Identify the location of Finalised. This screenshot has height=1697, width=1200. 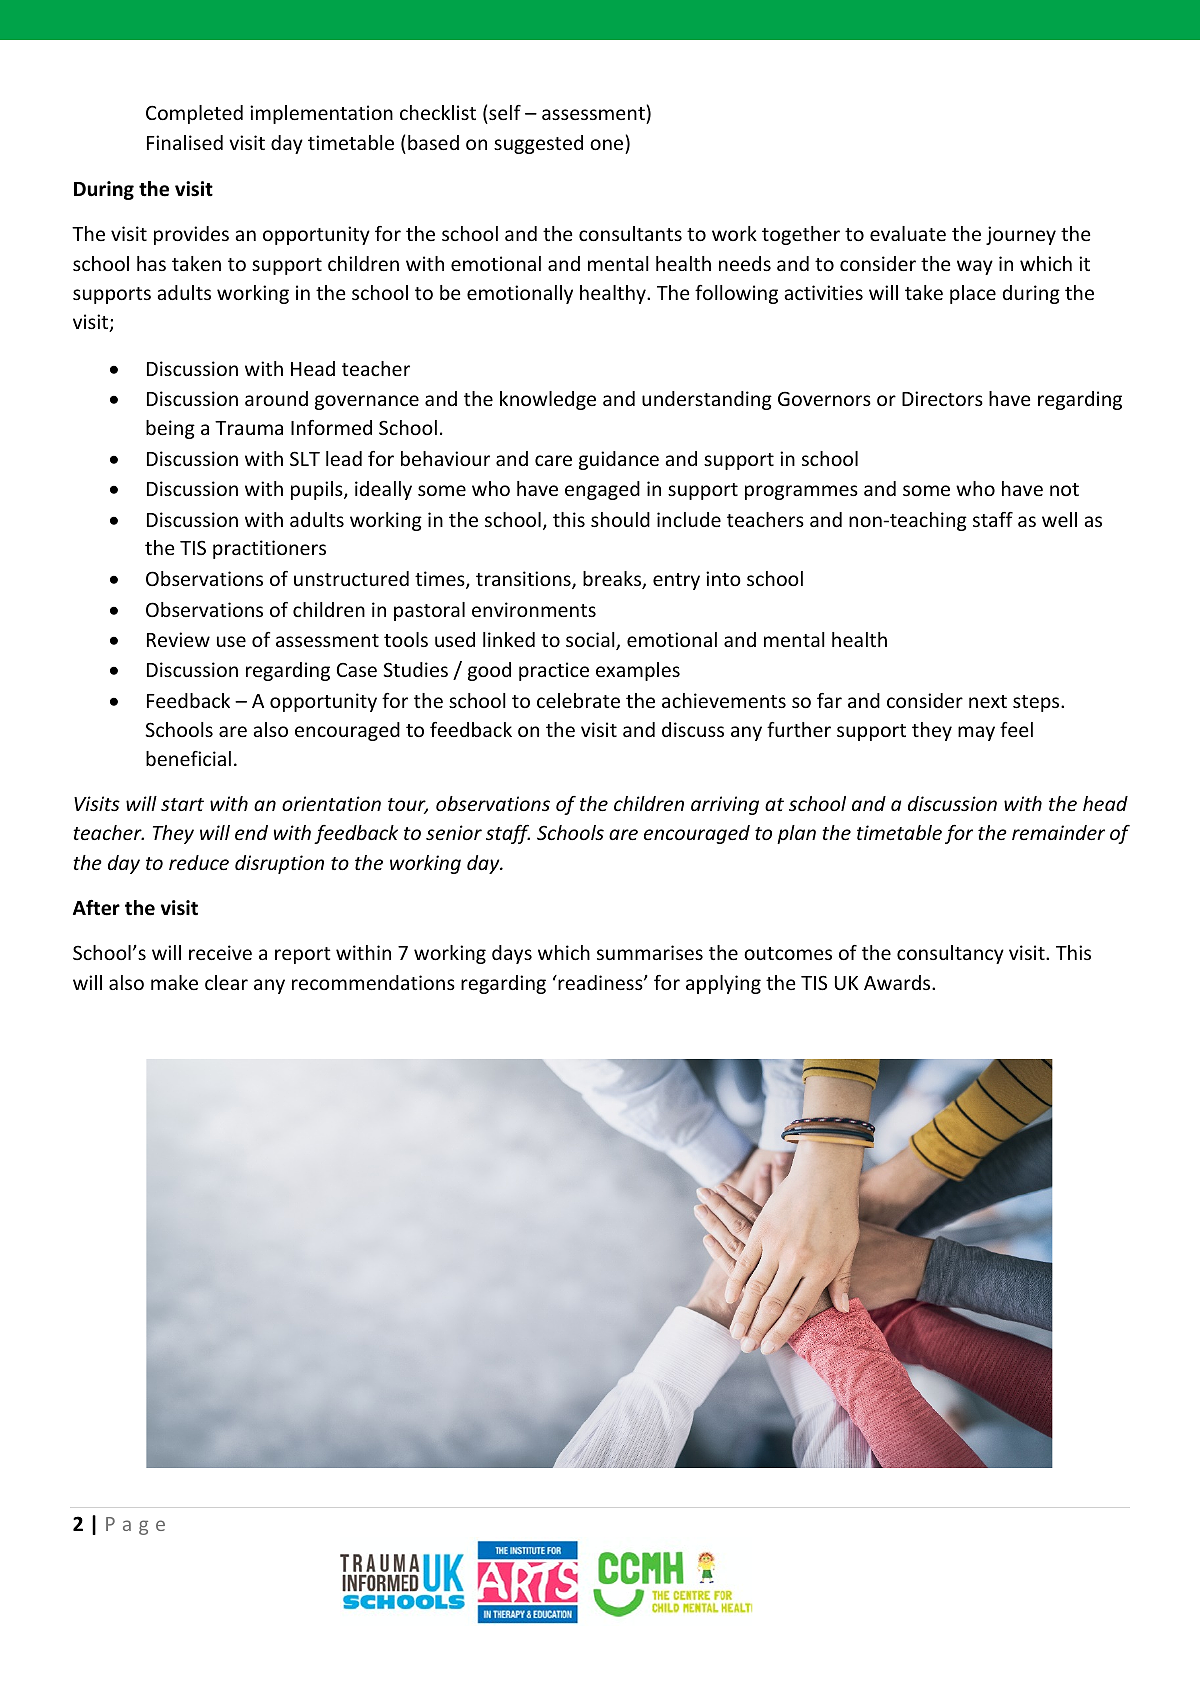
(185, 142).
